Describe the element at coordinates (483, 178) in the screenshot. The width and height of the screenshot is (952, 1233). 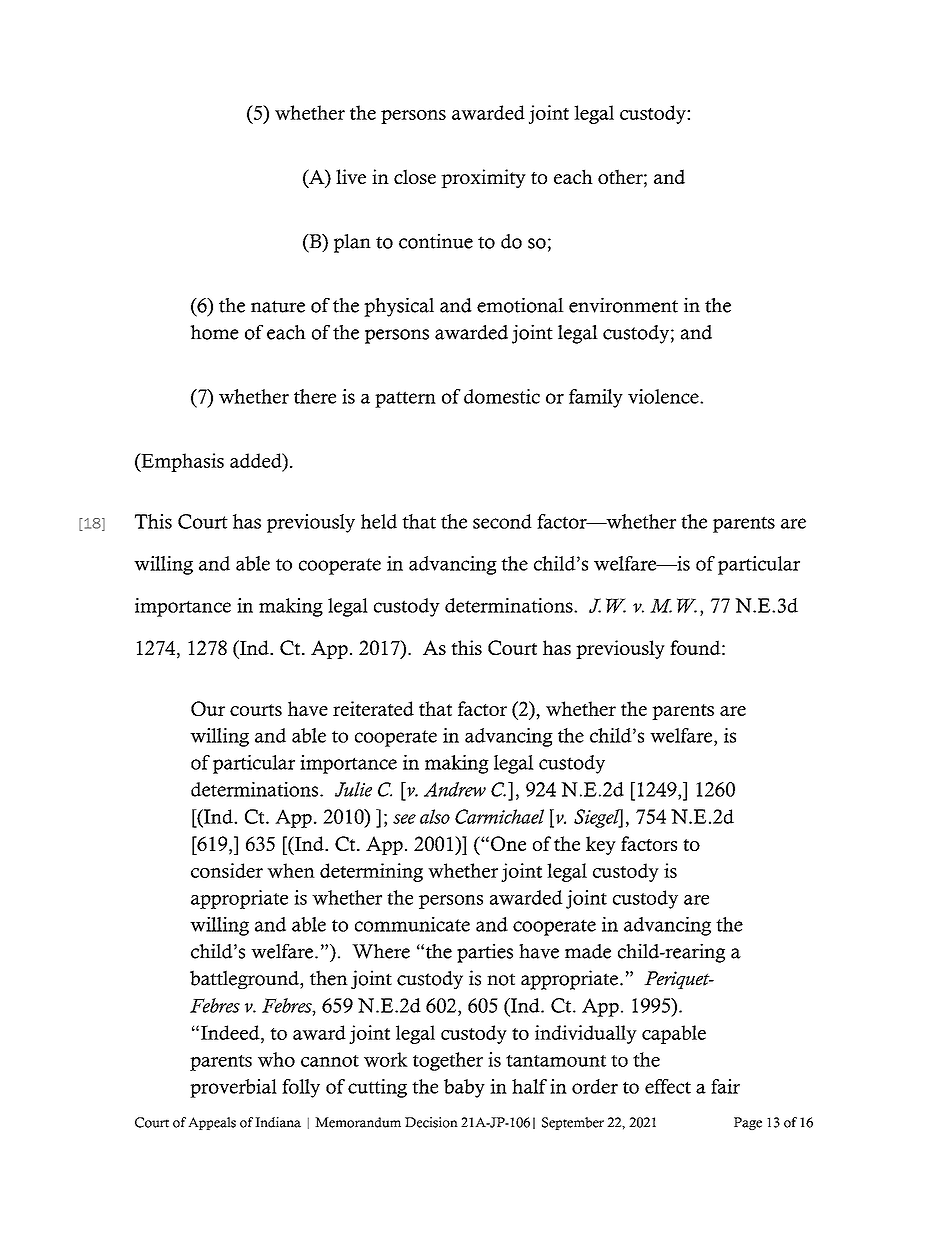
I see `proximity` at that location.
